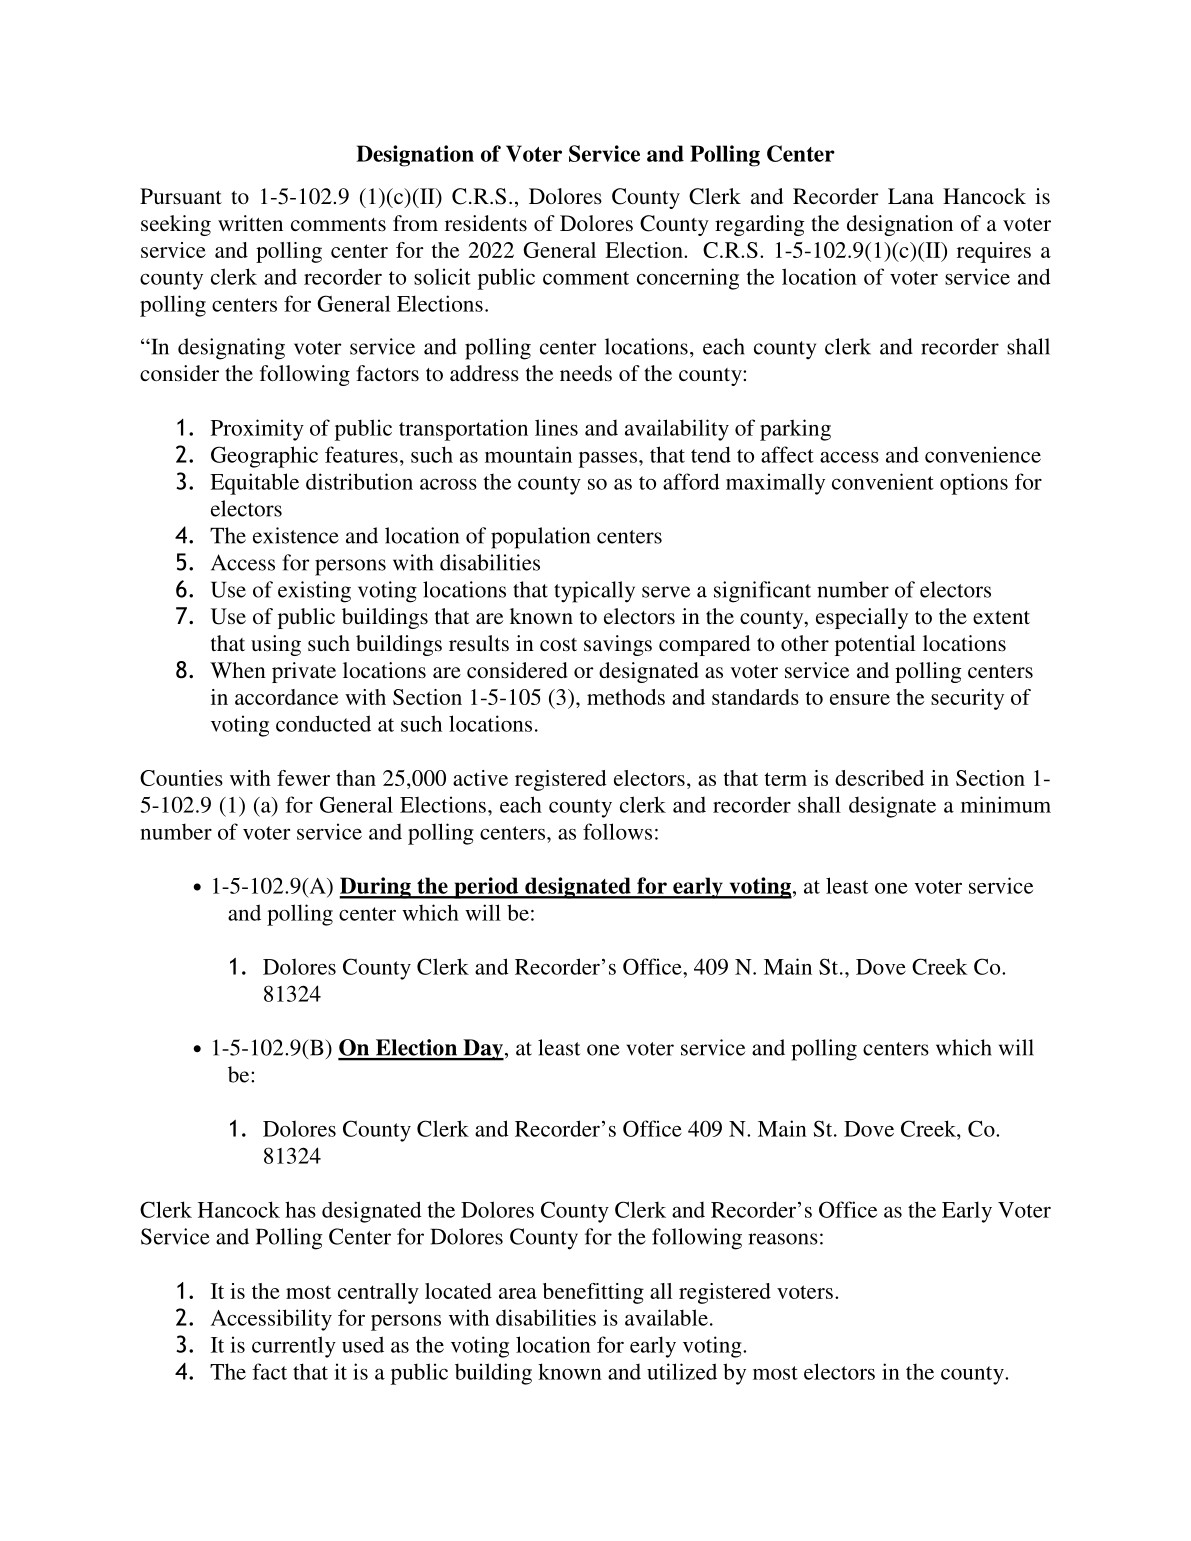  I want to click on has, so click(300, 1209).
